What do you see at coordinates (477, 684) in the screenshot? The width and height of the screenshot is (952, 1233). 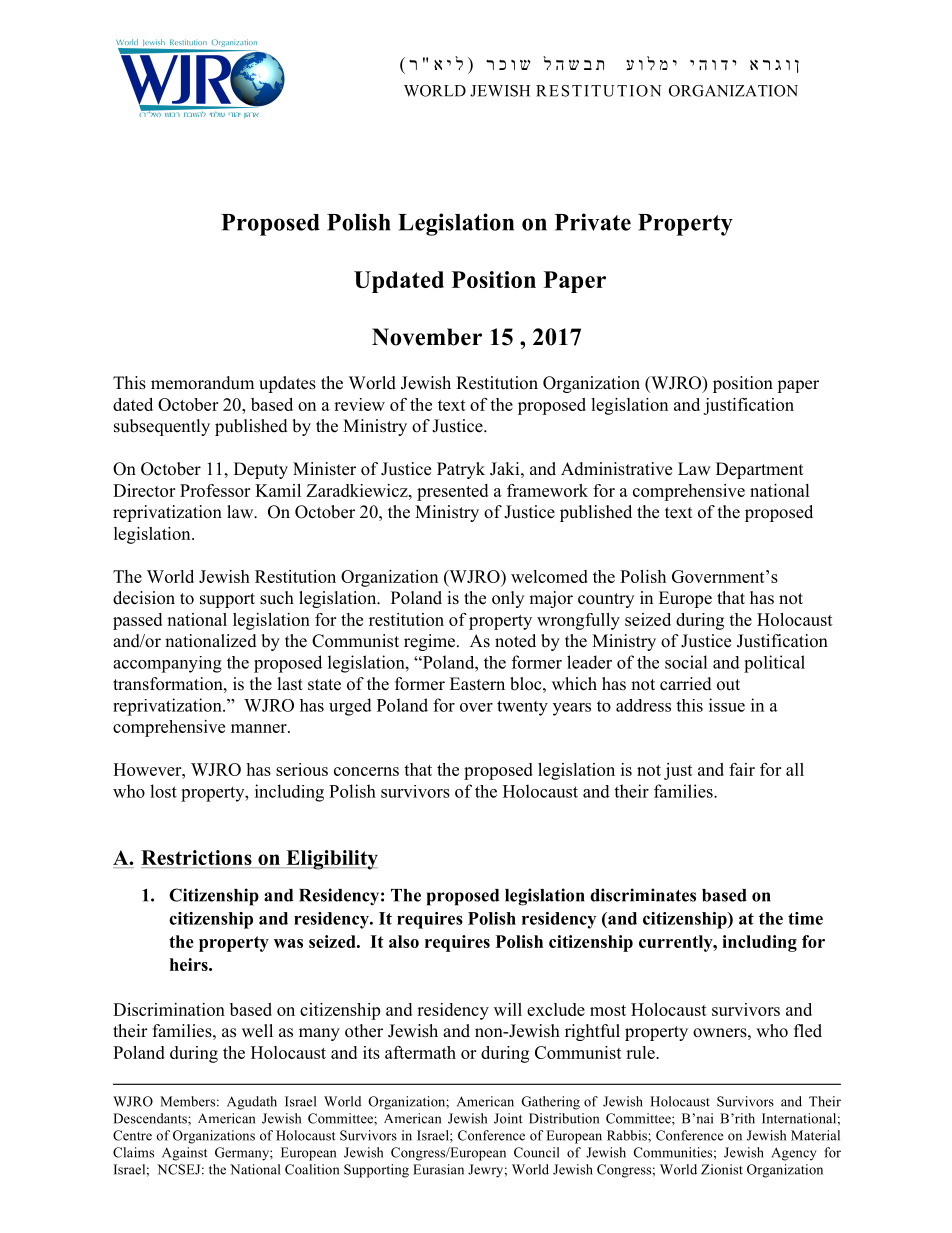 I see `Eastern` at bounding box center [477, 684].
